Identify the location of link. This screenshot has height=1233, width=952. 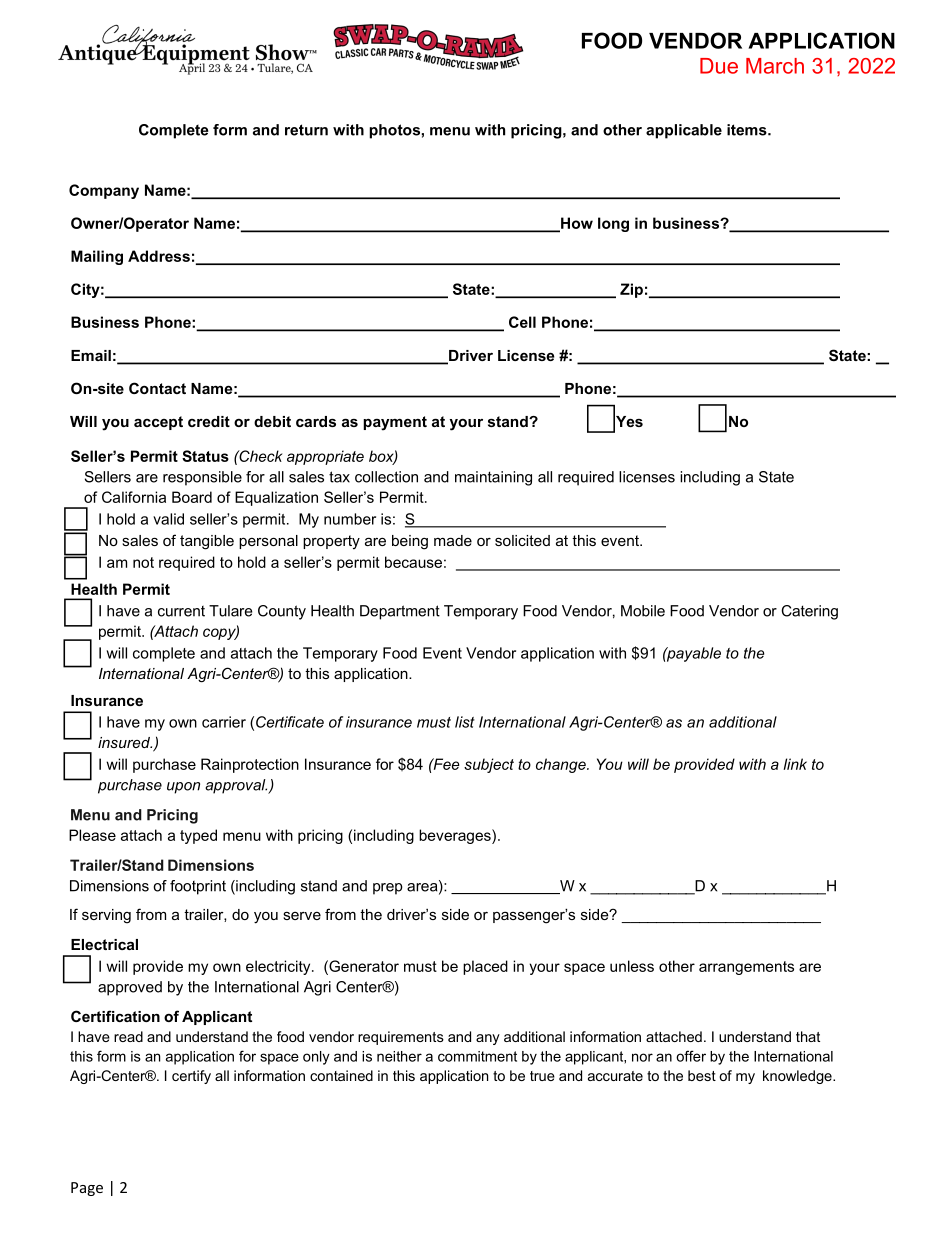
(795, 764).
